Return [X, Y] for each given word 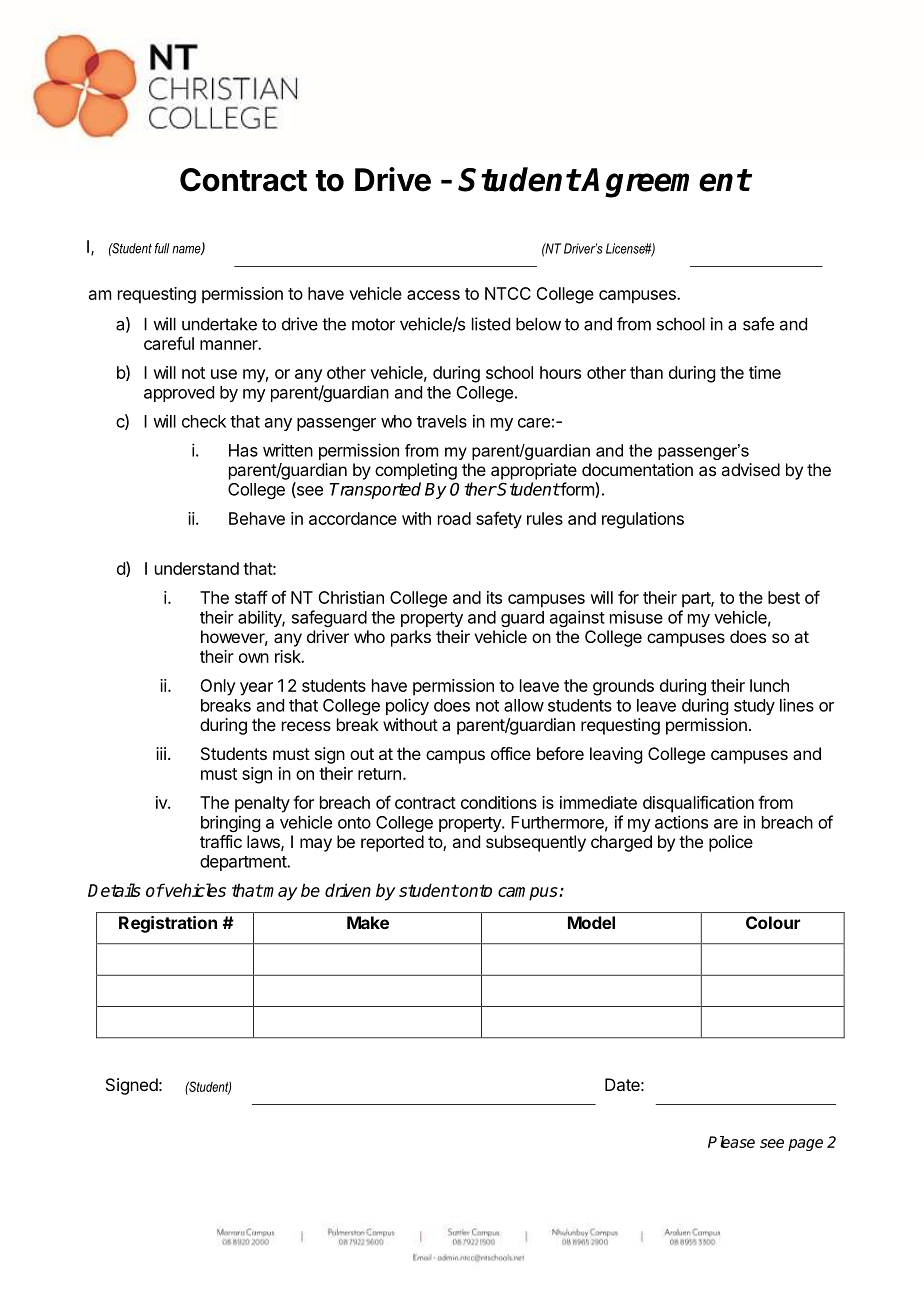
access [433, 295]
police [731, 843]
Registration [168, 924]
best [784, 597]
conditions [499, 802]
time [765, 372]
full [162, 248]
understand [197, 568]
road [454, 518]
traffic [221, 841]
